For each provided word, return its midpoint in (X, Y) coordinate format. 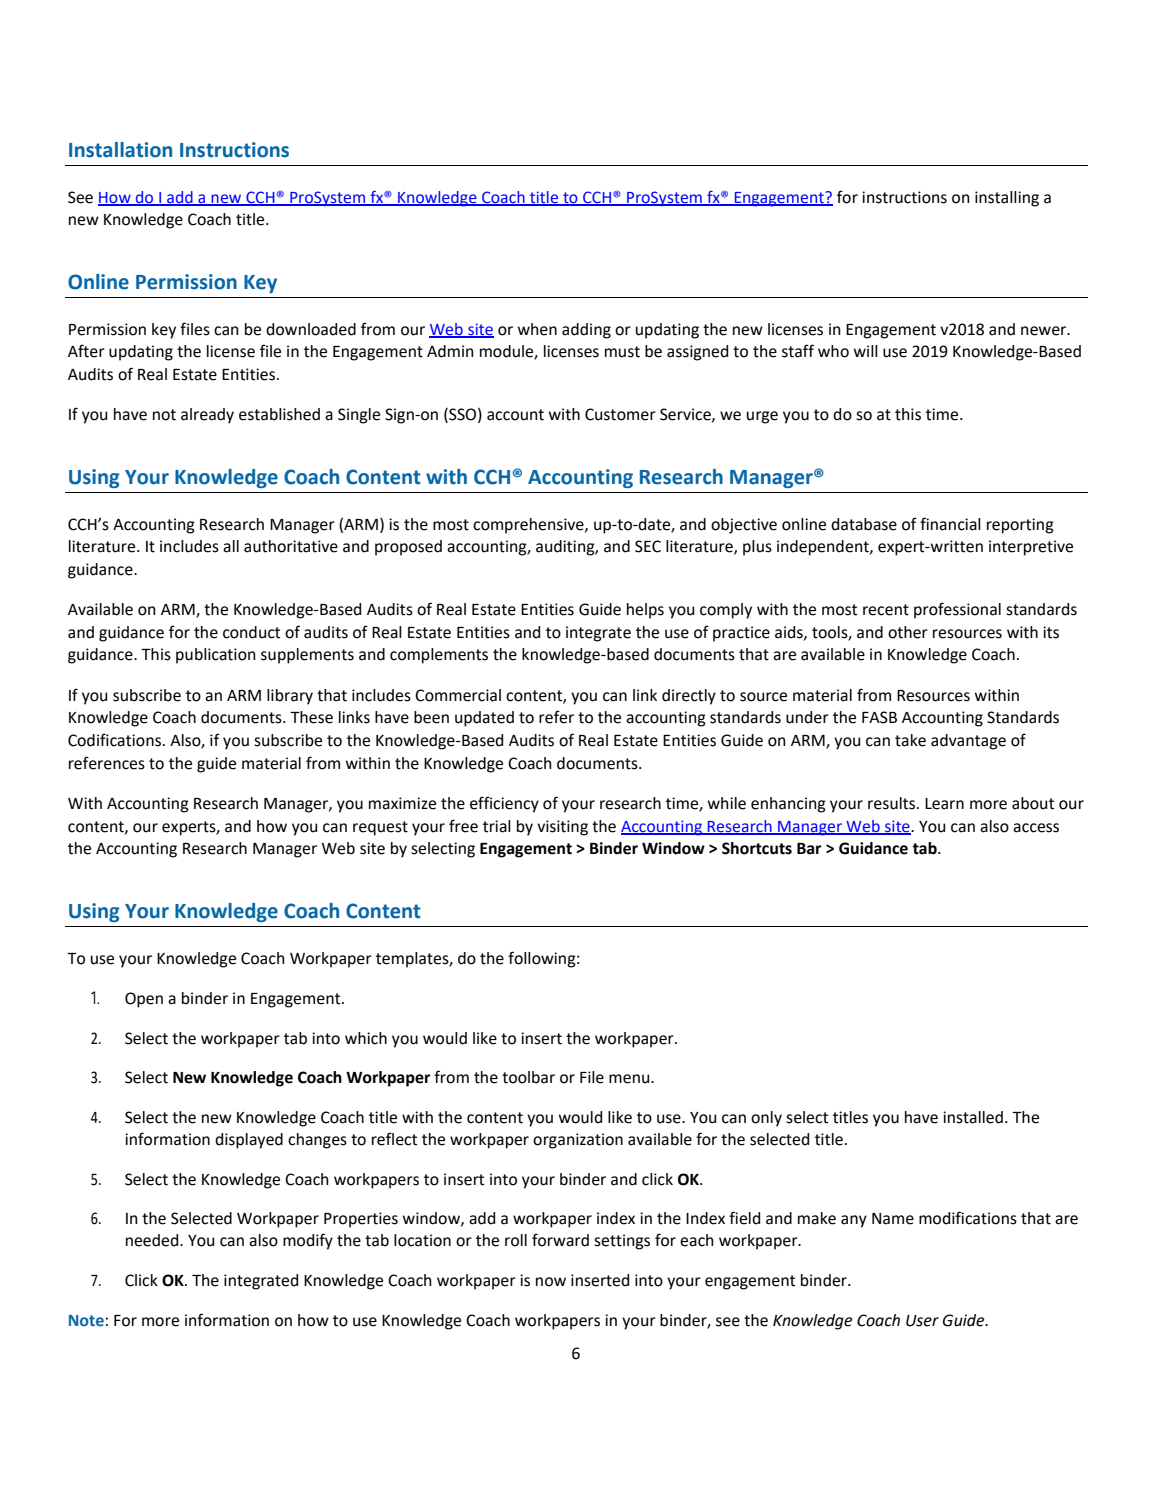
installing (1007, 199)
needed (153, 1240)
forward (560, 1240)
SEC (648, 546)
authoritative (291, 546)
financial (950, 524)
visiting (562, 828)
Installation (120, 150)
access (1036, 828)
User (922, 1321)
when (537, 329)
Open (144, 1000)
